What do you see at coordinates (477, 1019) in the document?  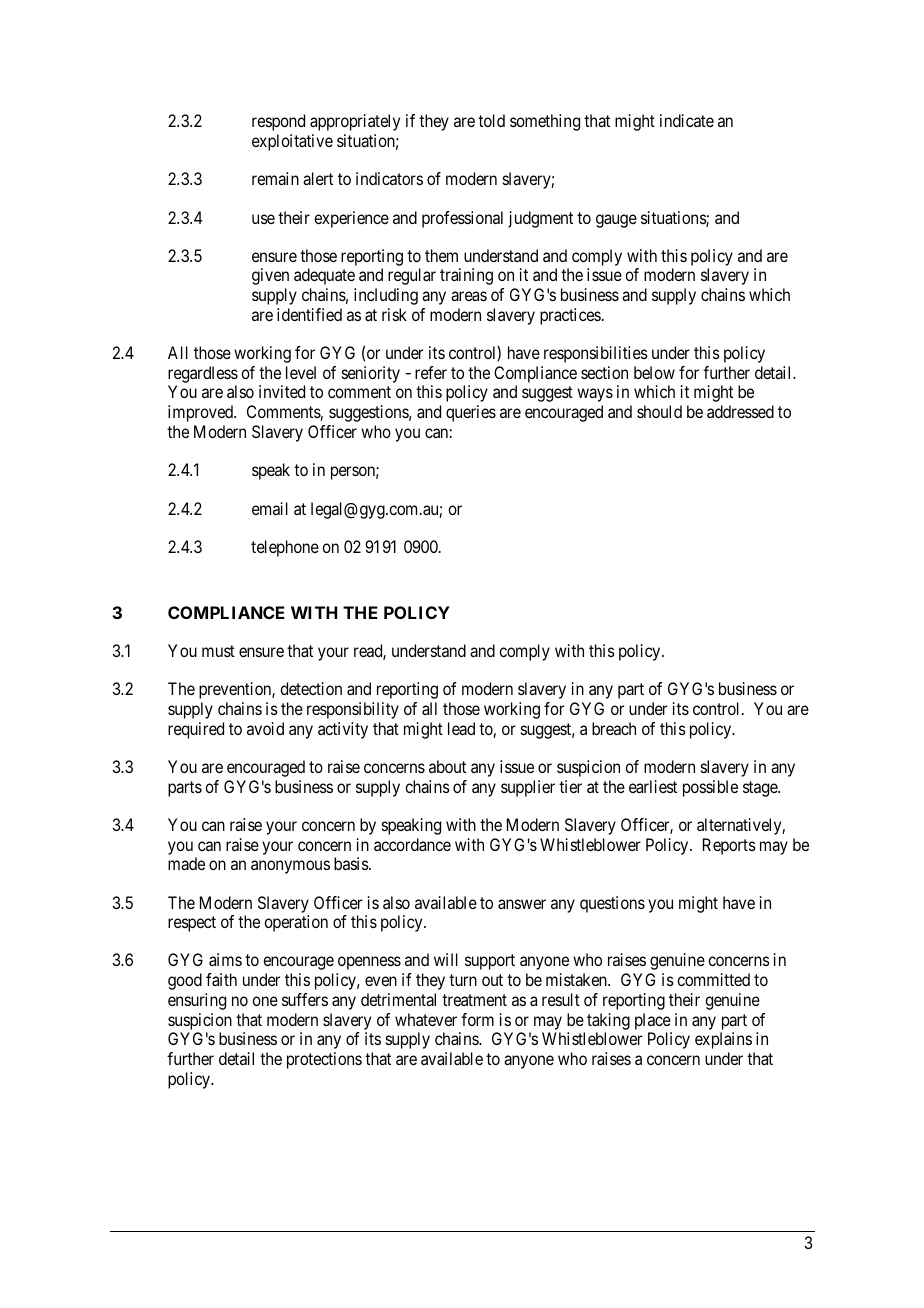 I see `form` at bounding box center [477, 1019].
